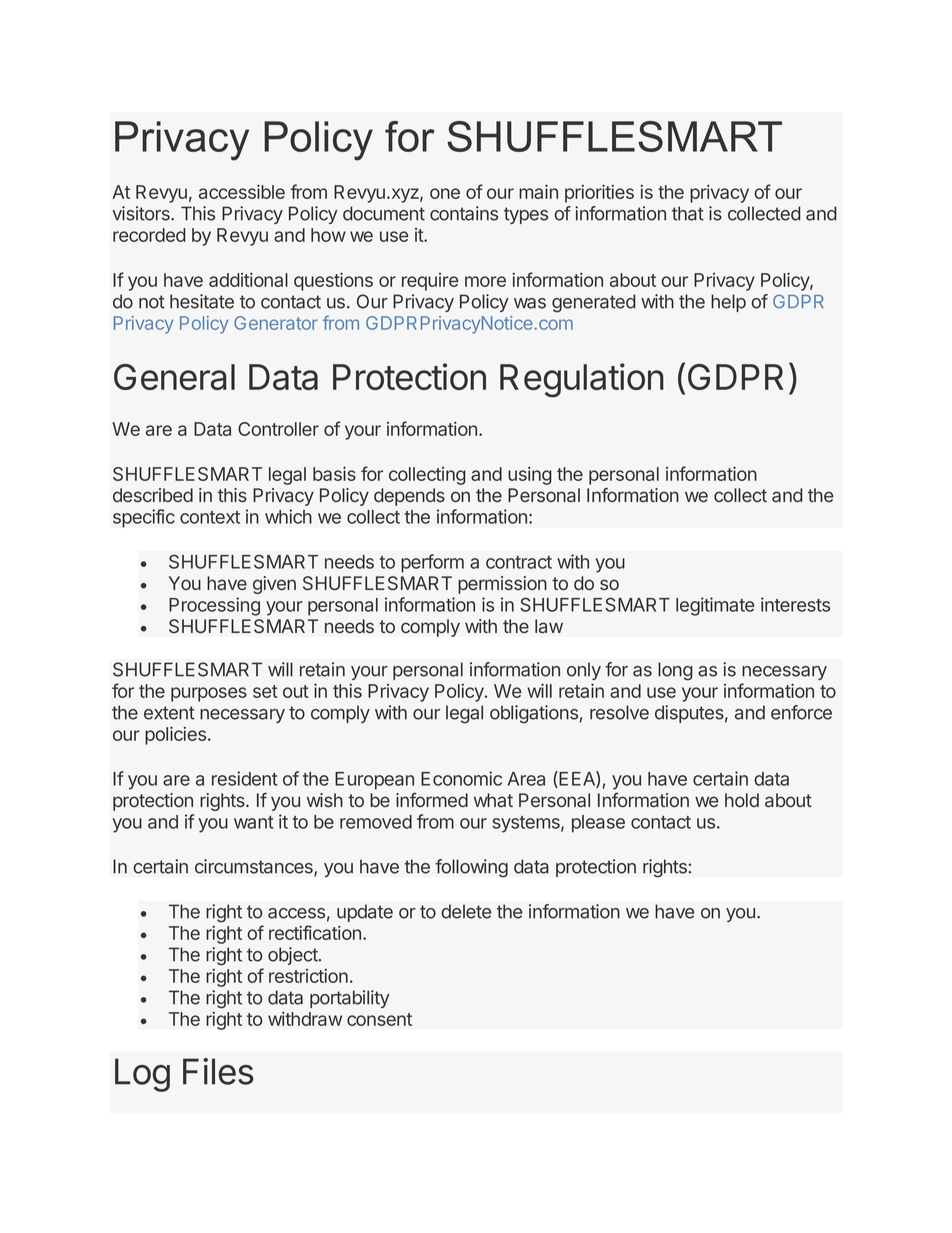 Image resolution: width=952 pixels, height=1233 pixels. I want to click on following, so click(471, 868).
